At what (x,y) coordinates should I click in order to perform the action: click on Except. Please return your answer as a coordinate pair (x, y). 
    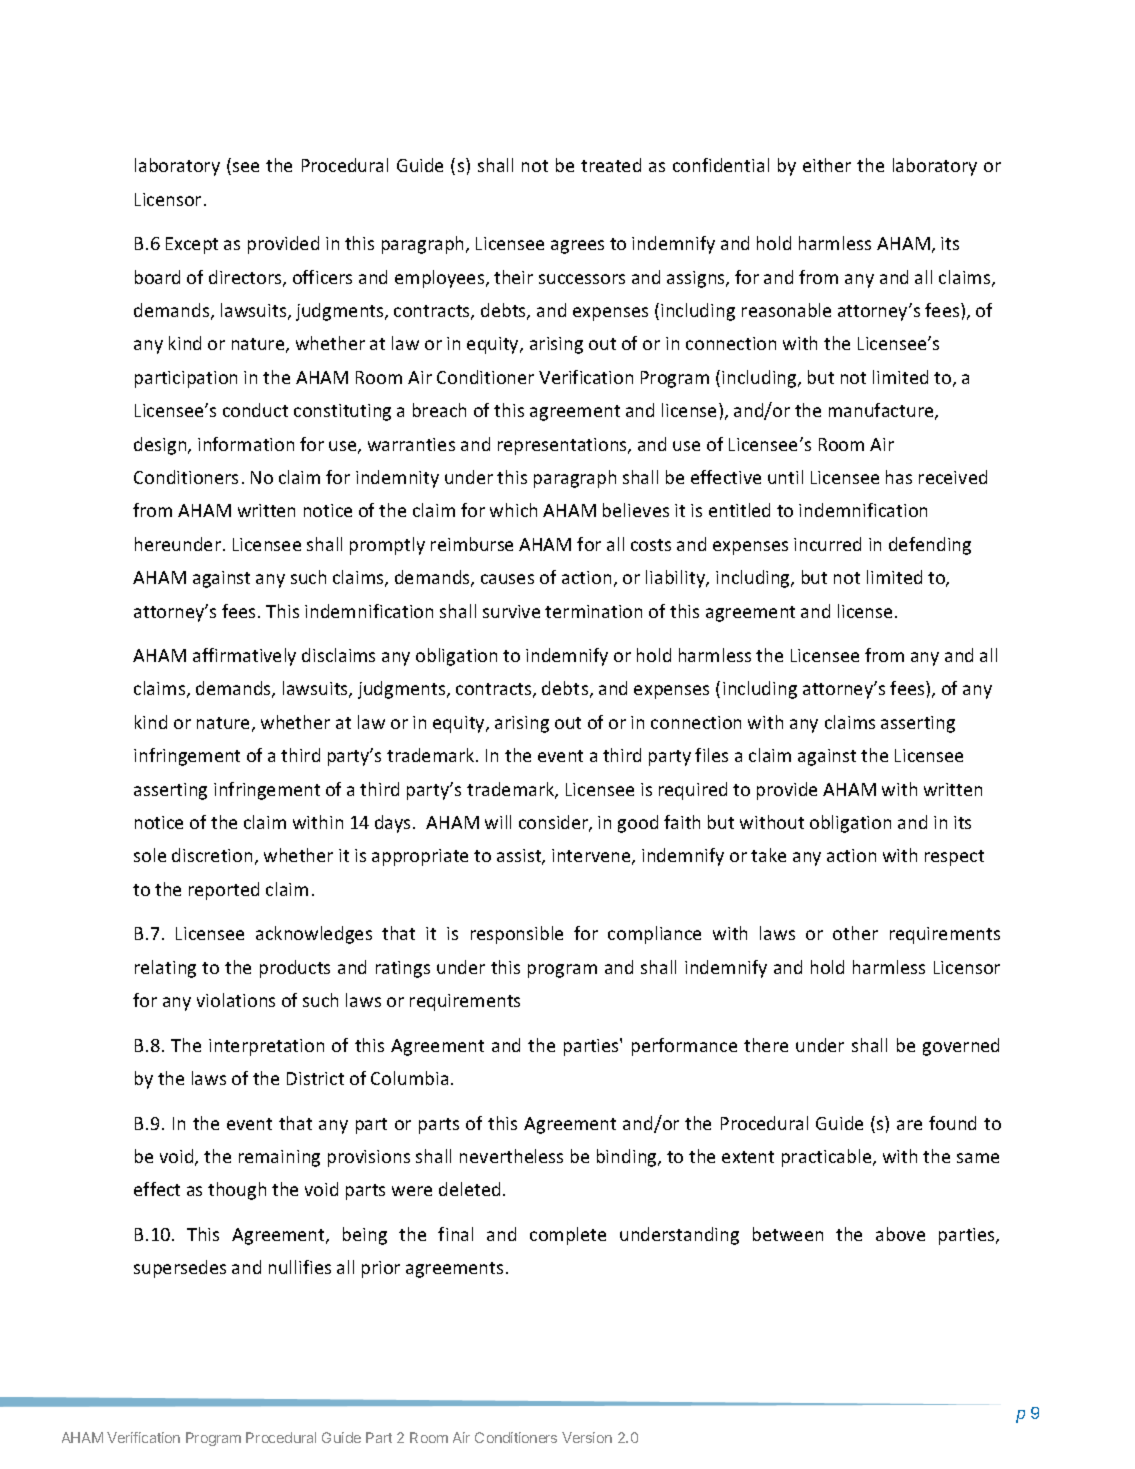
    Looking at the image, I should click on (192, 245).
